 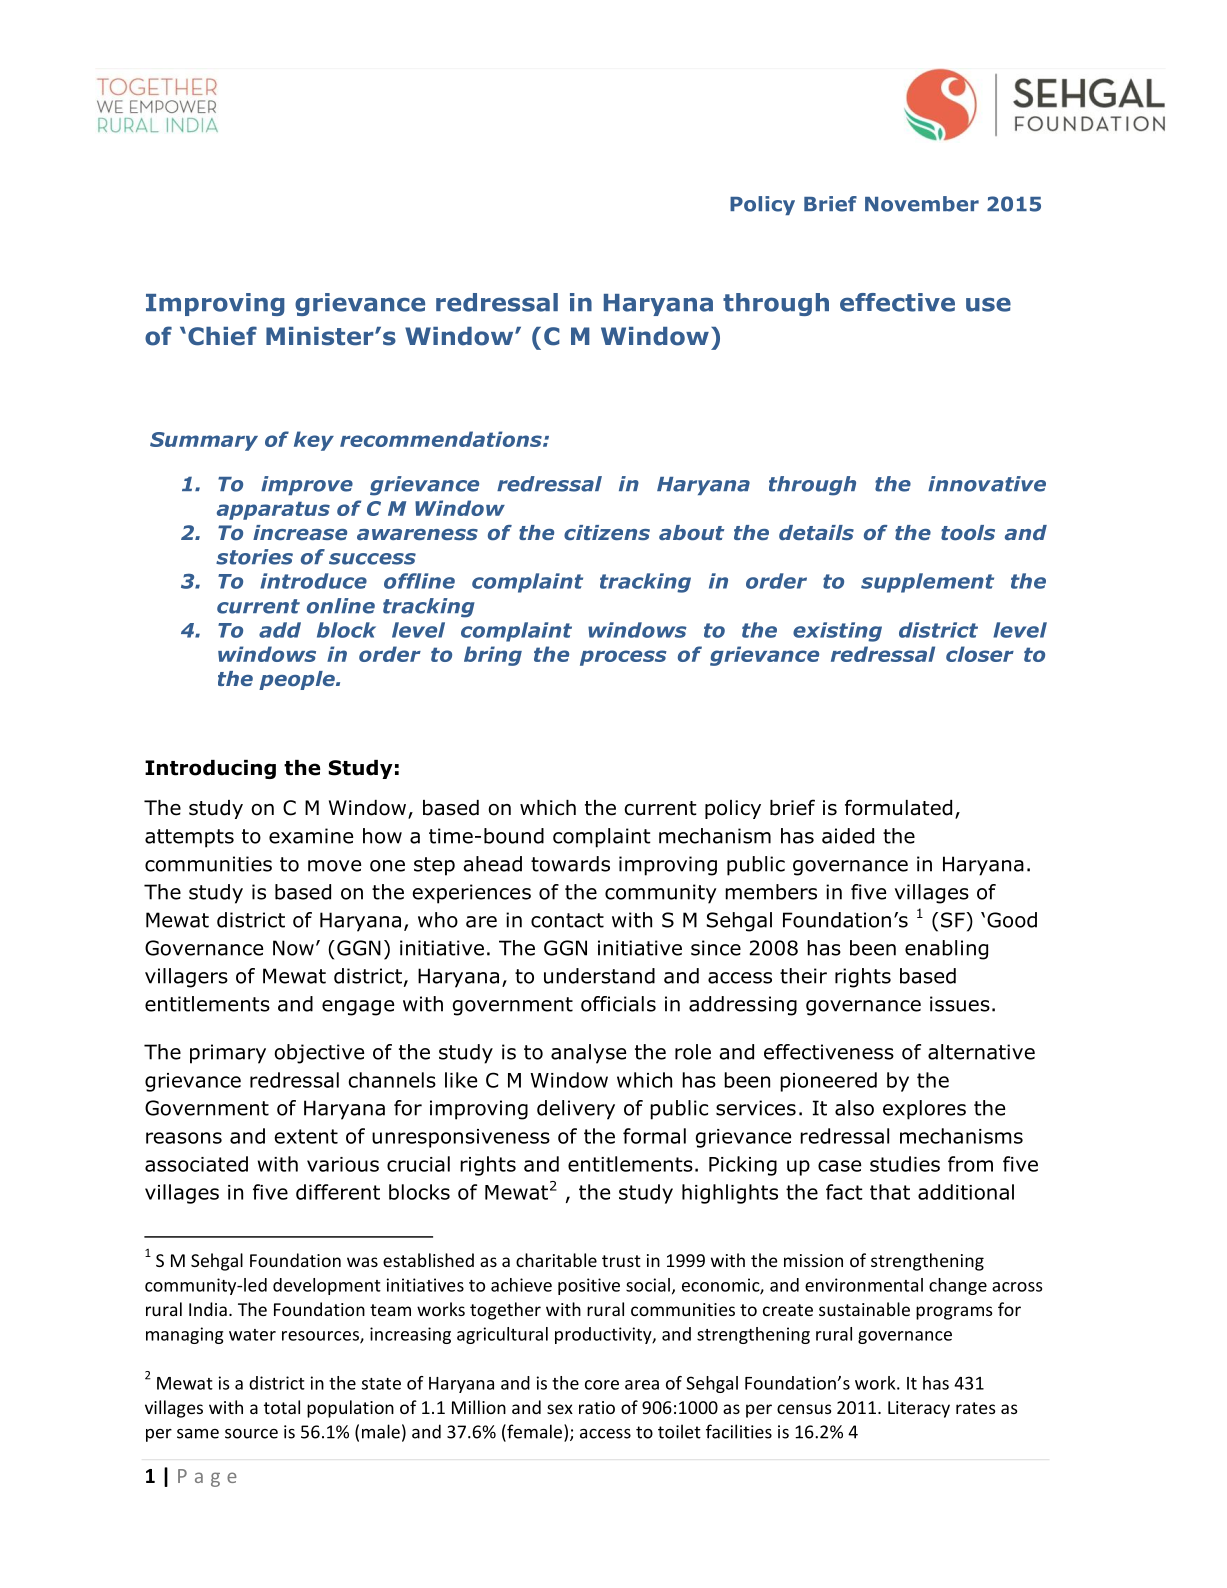 What do you see at coordinates (282, 1407) in the screenshot?
I see `total` at bounding box center [282, 1407].
